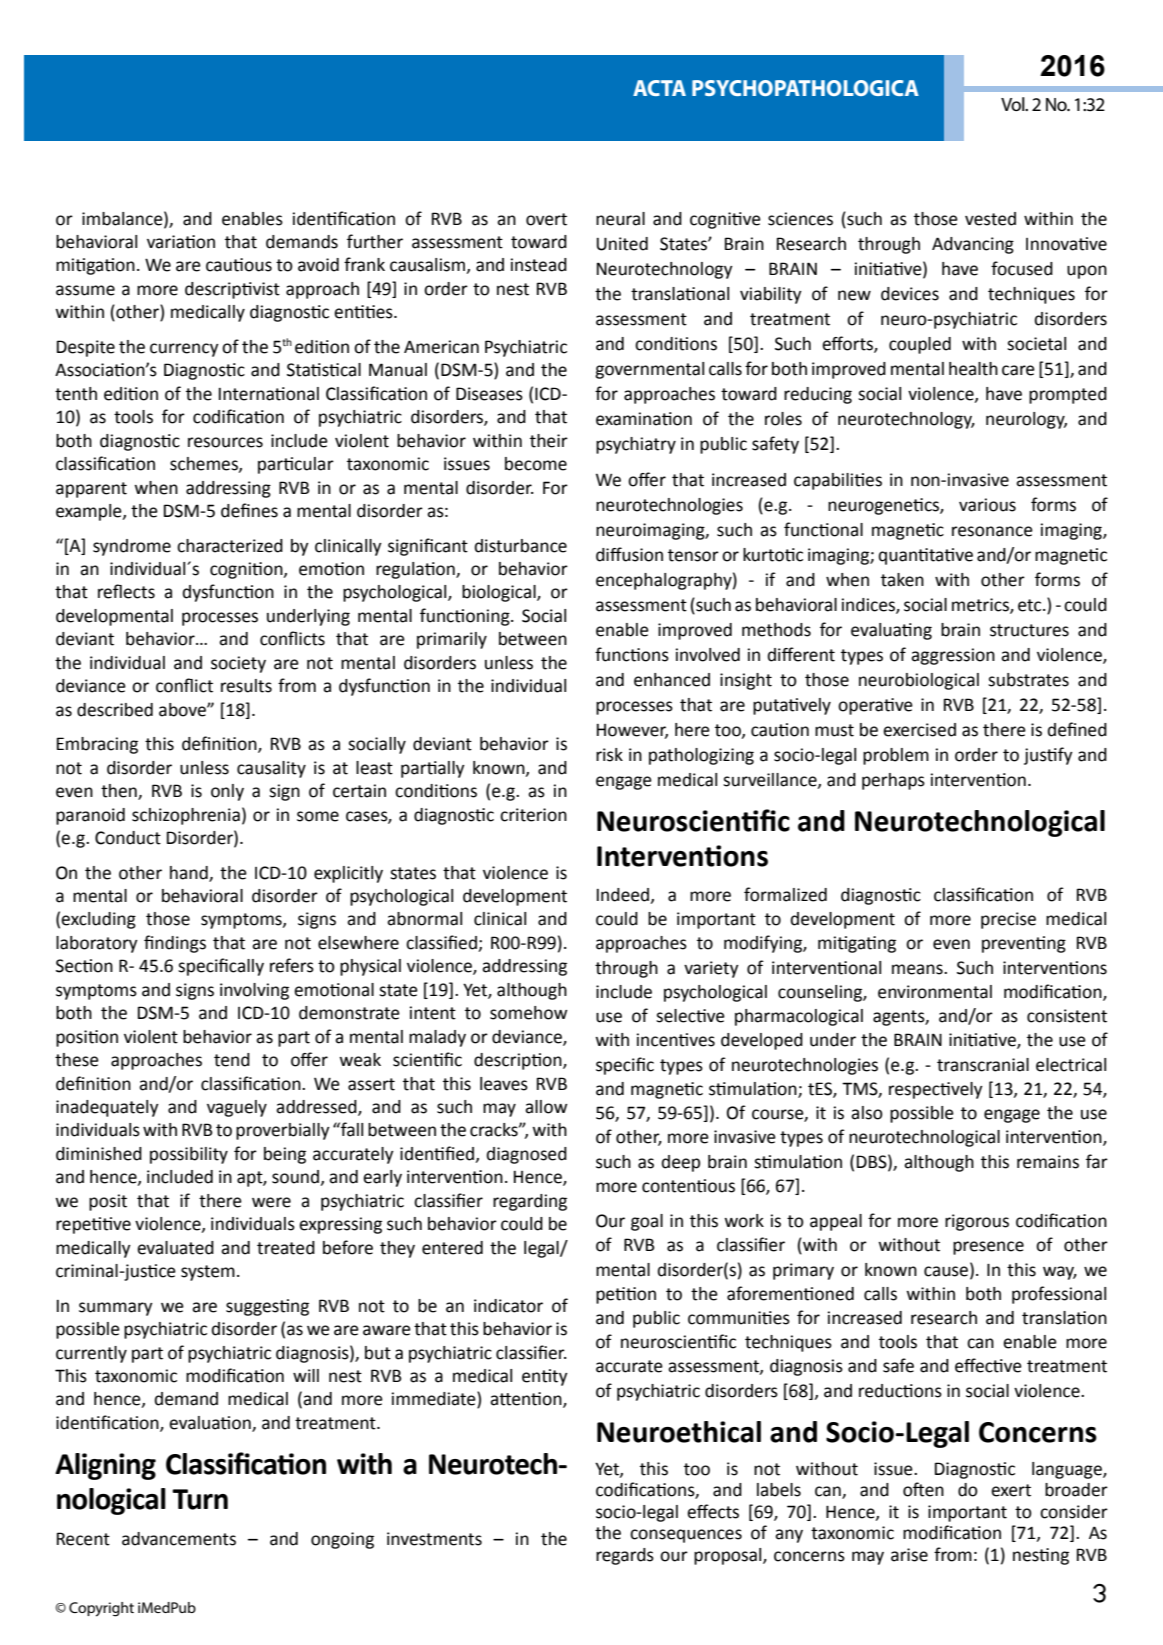 Image resolution: width=1163 pixels, height=1645 pixels. What do you see at coordinates (179, 1539) in the screenshot?
I see `advancements` at bounding box center [179, 1539].
